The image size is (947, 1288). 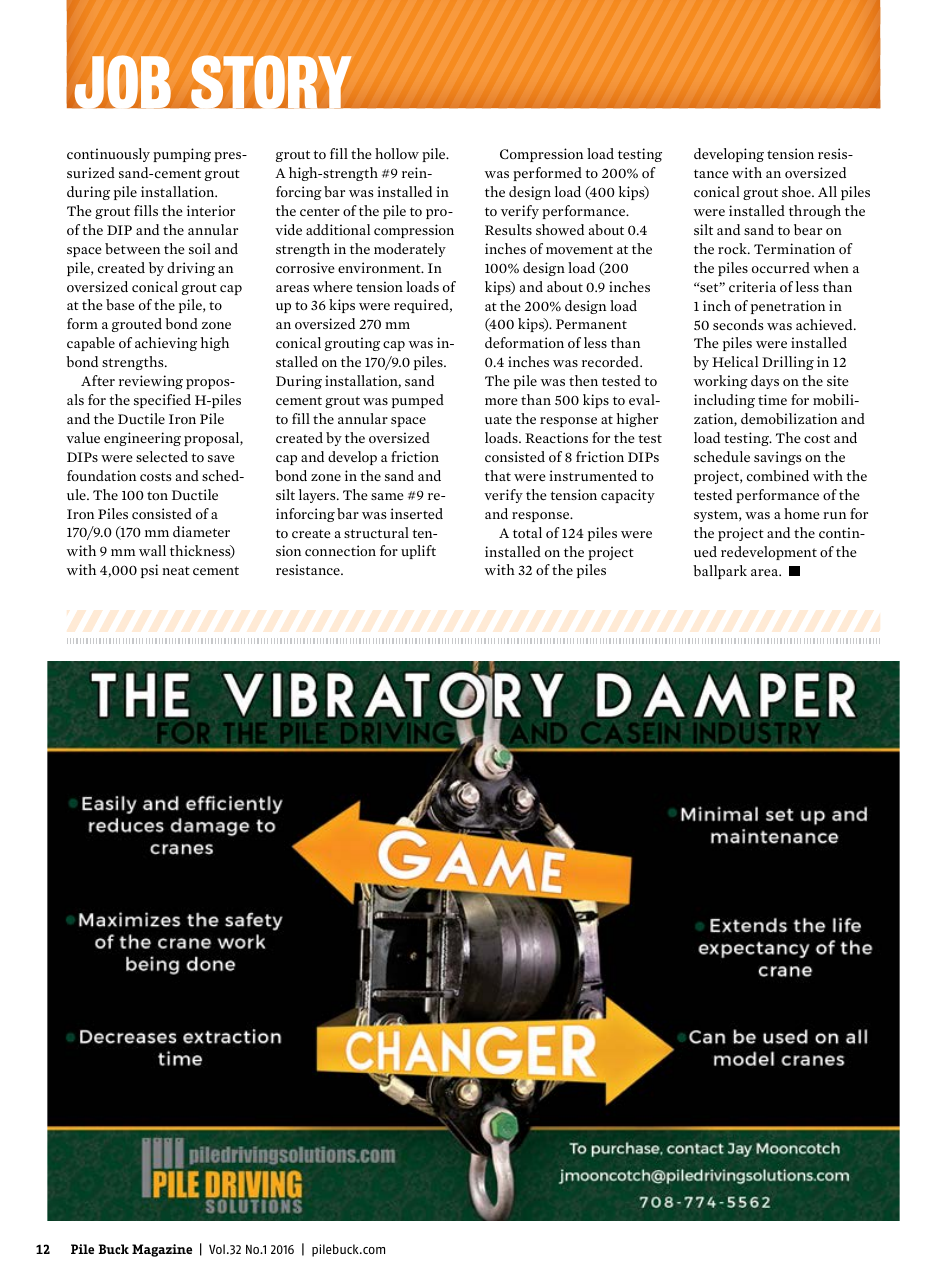 What do you see at coordinates (834, 515) in the page?
I see `run` at bounding box center [834, 515].
